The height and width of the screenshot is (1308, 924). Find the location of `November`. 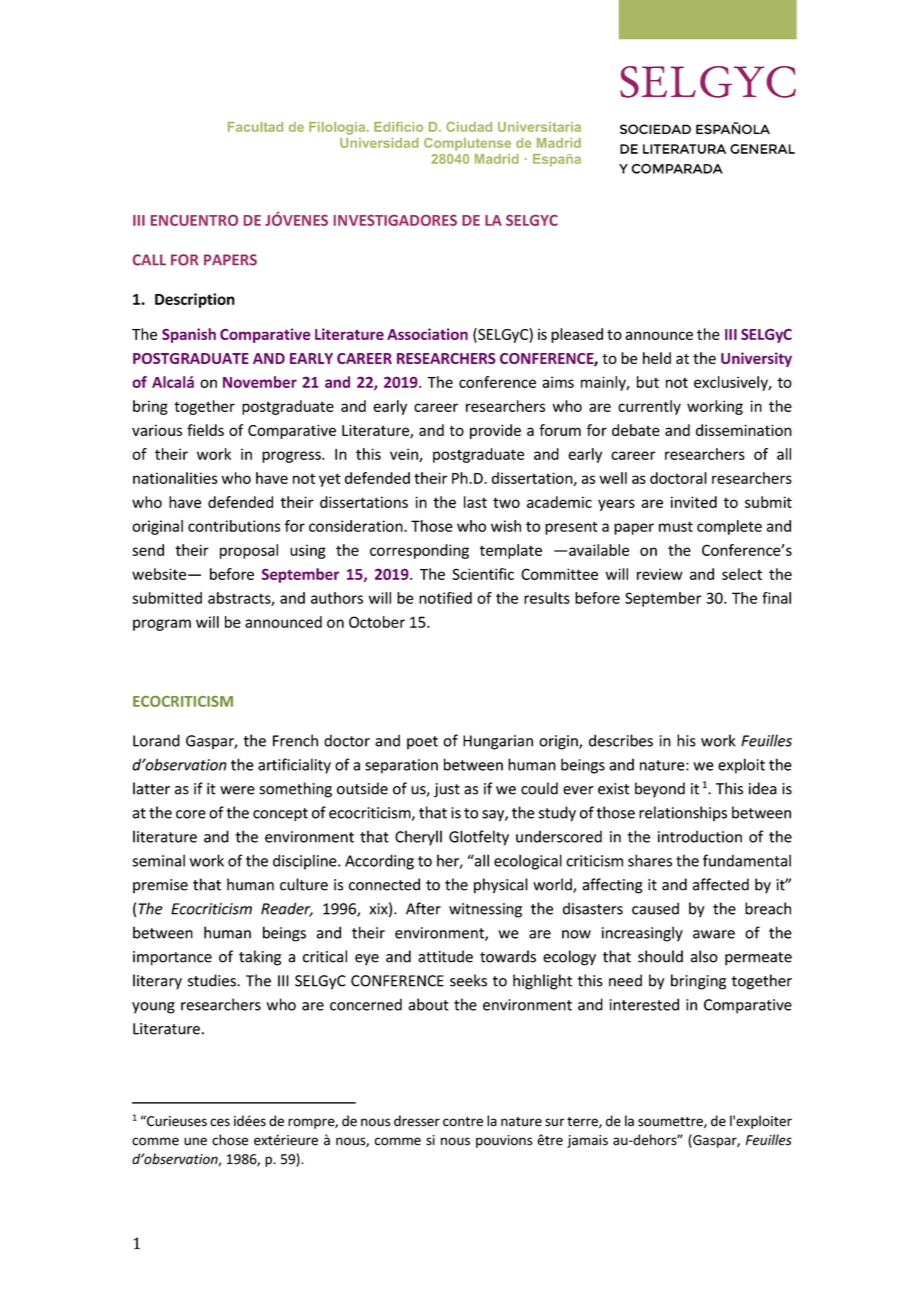

November is located at coordinates (260, 382).
